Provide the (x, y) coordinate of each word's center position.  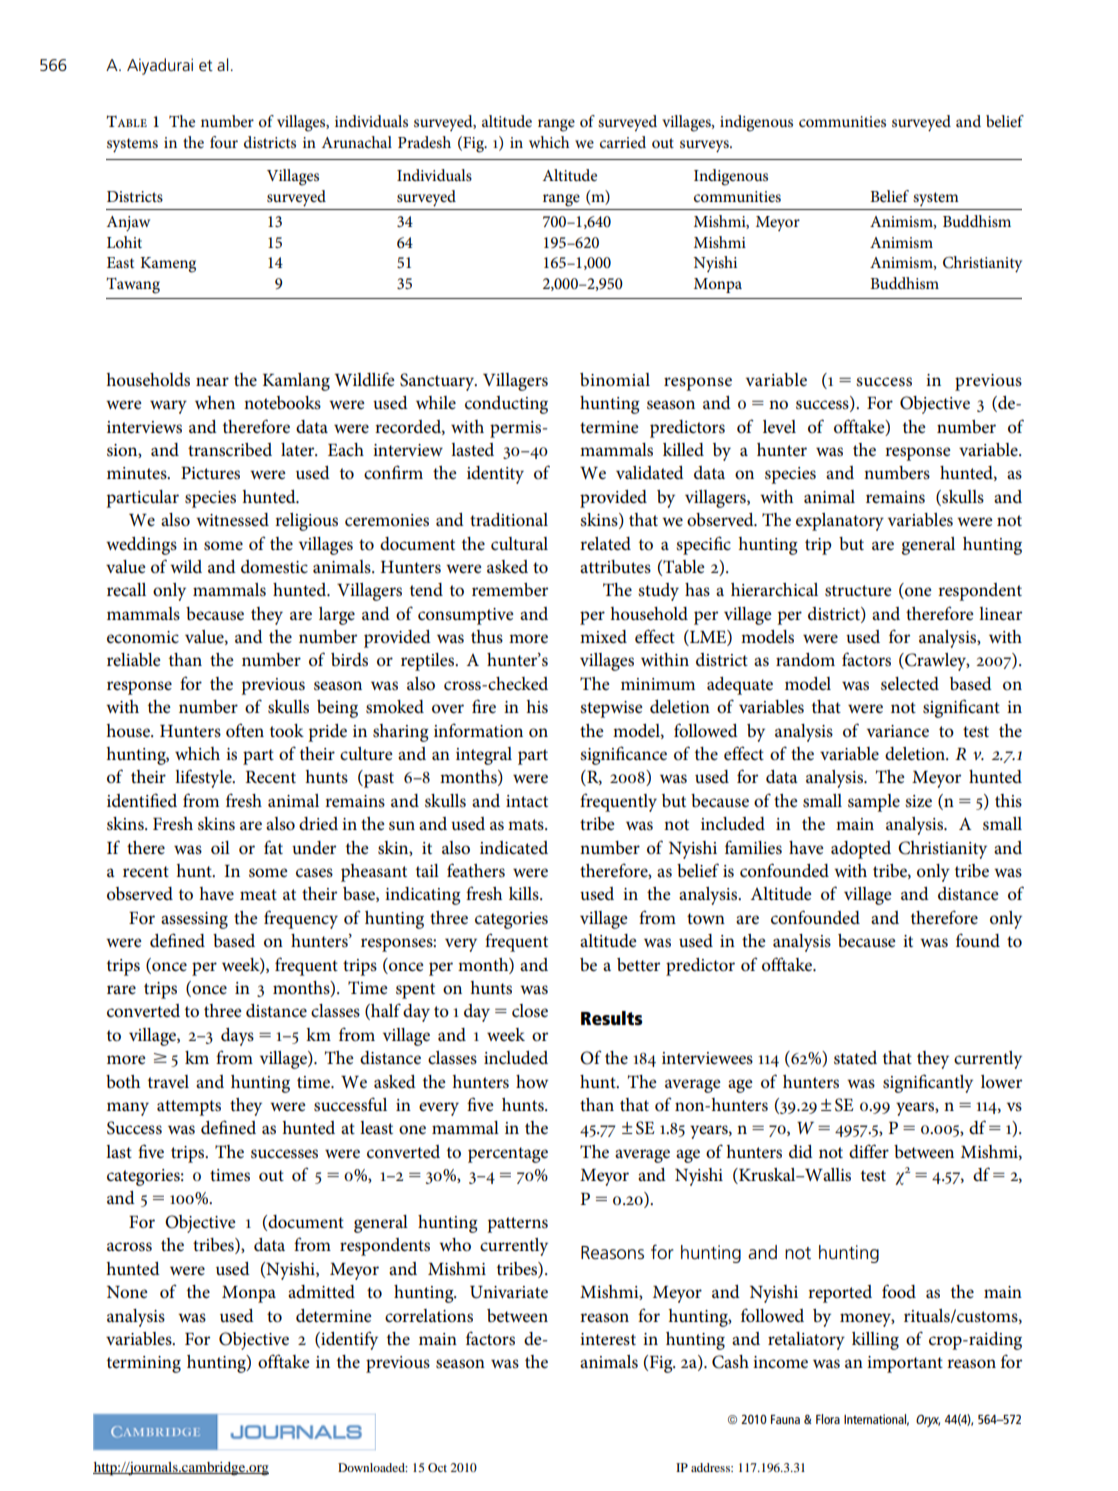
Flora (828, 1419)
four (224, 142)
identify (348, 1340)
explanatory (840, 522)
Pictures (210, 473)
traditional (509, 520)
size (918, 801)
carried (623, 142)
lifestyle (204, 778)
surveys (705, 146)
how (532, 1082)
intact (527, 801)
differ (869, 1151)
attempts (189, 1108)
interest (608, 1339)
